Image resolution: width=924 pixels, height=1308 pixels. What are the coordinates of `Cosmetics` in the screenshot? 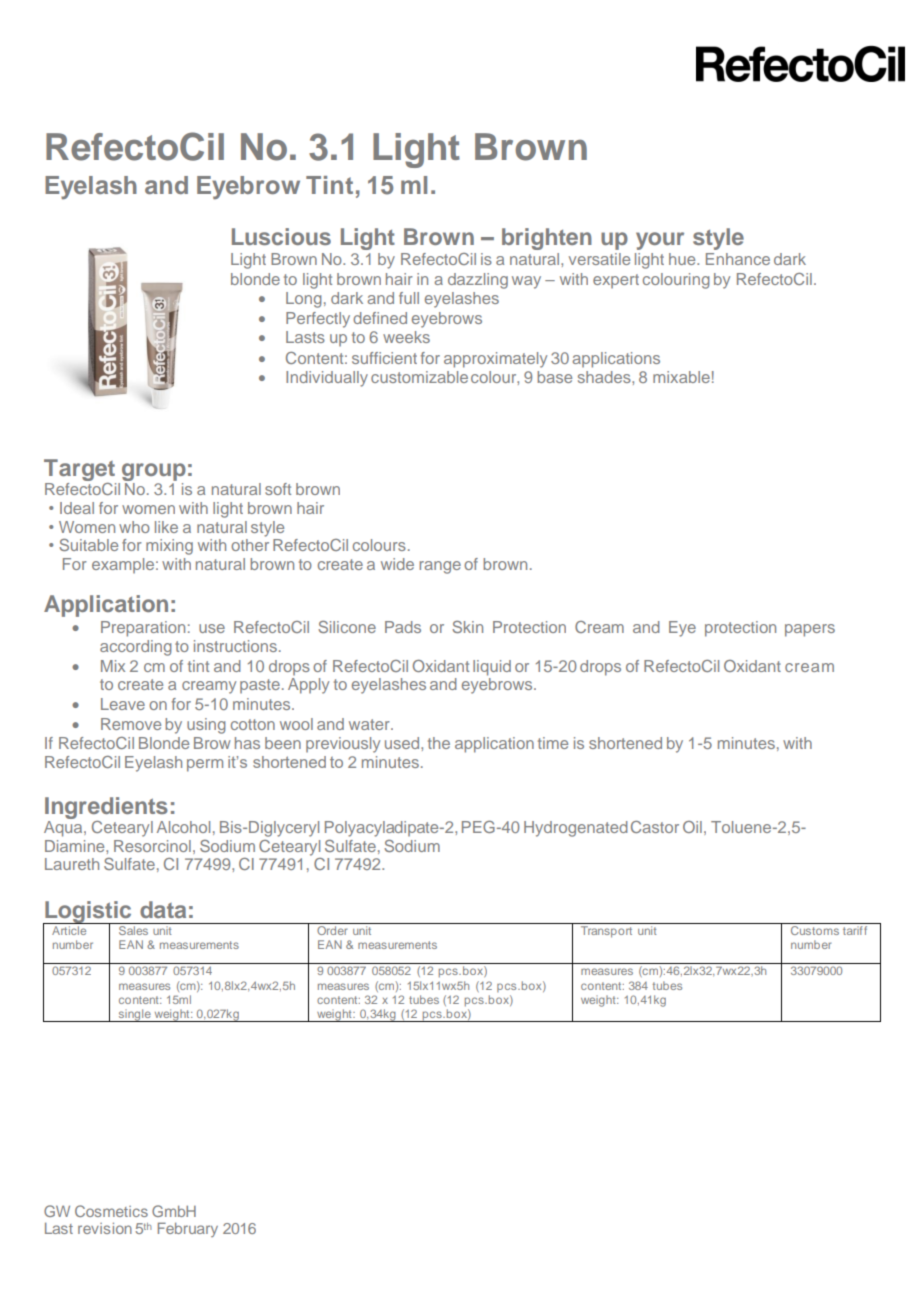 It's located at (111, 1211).
